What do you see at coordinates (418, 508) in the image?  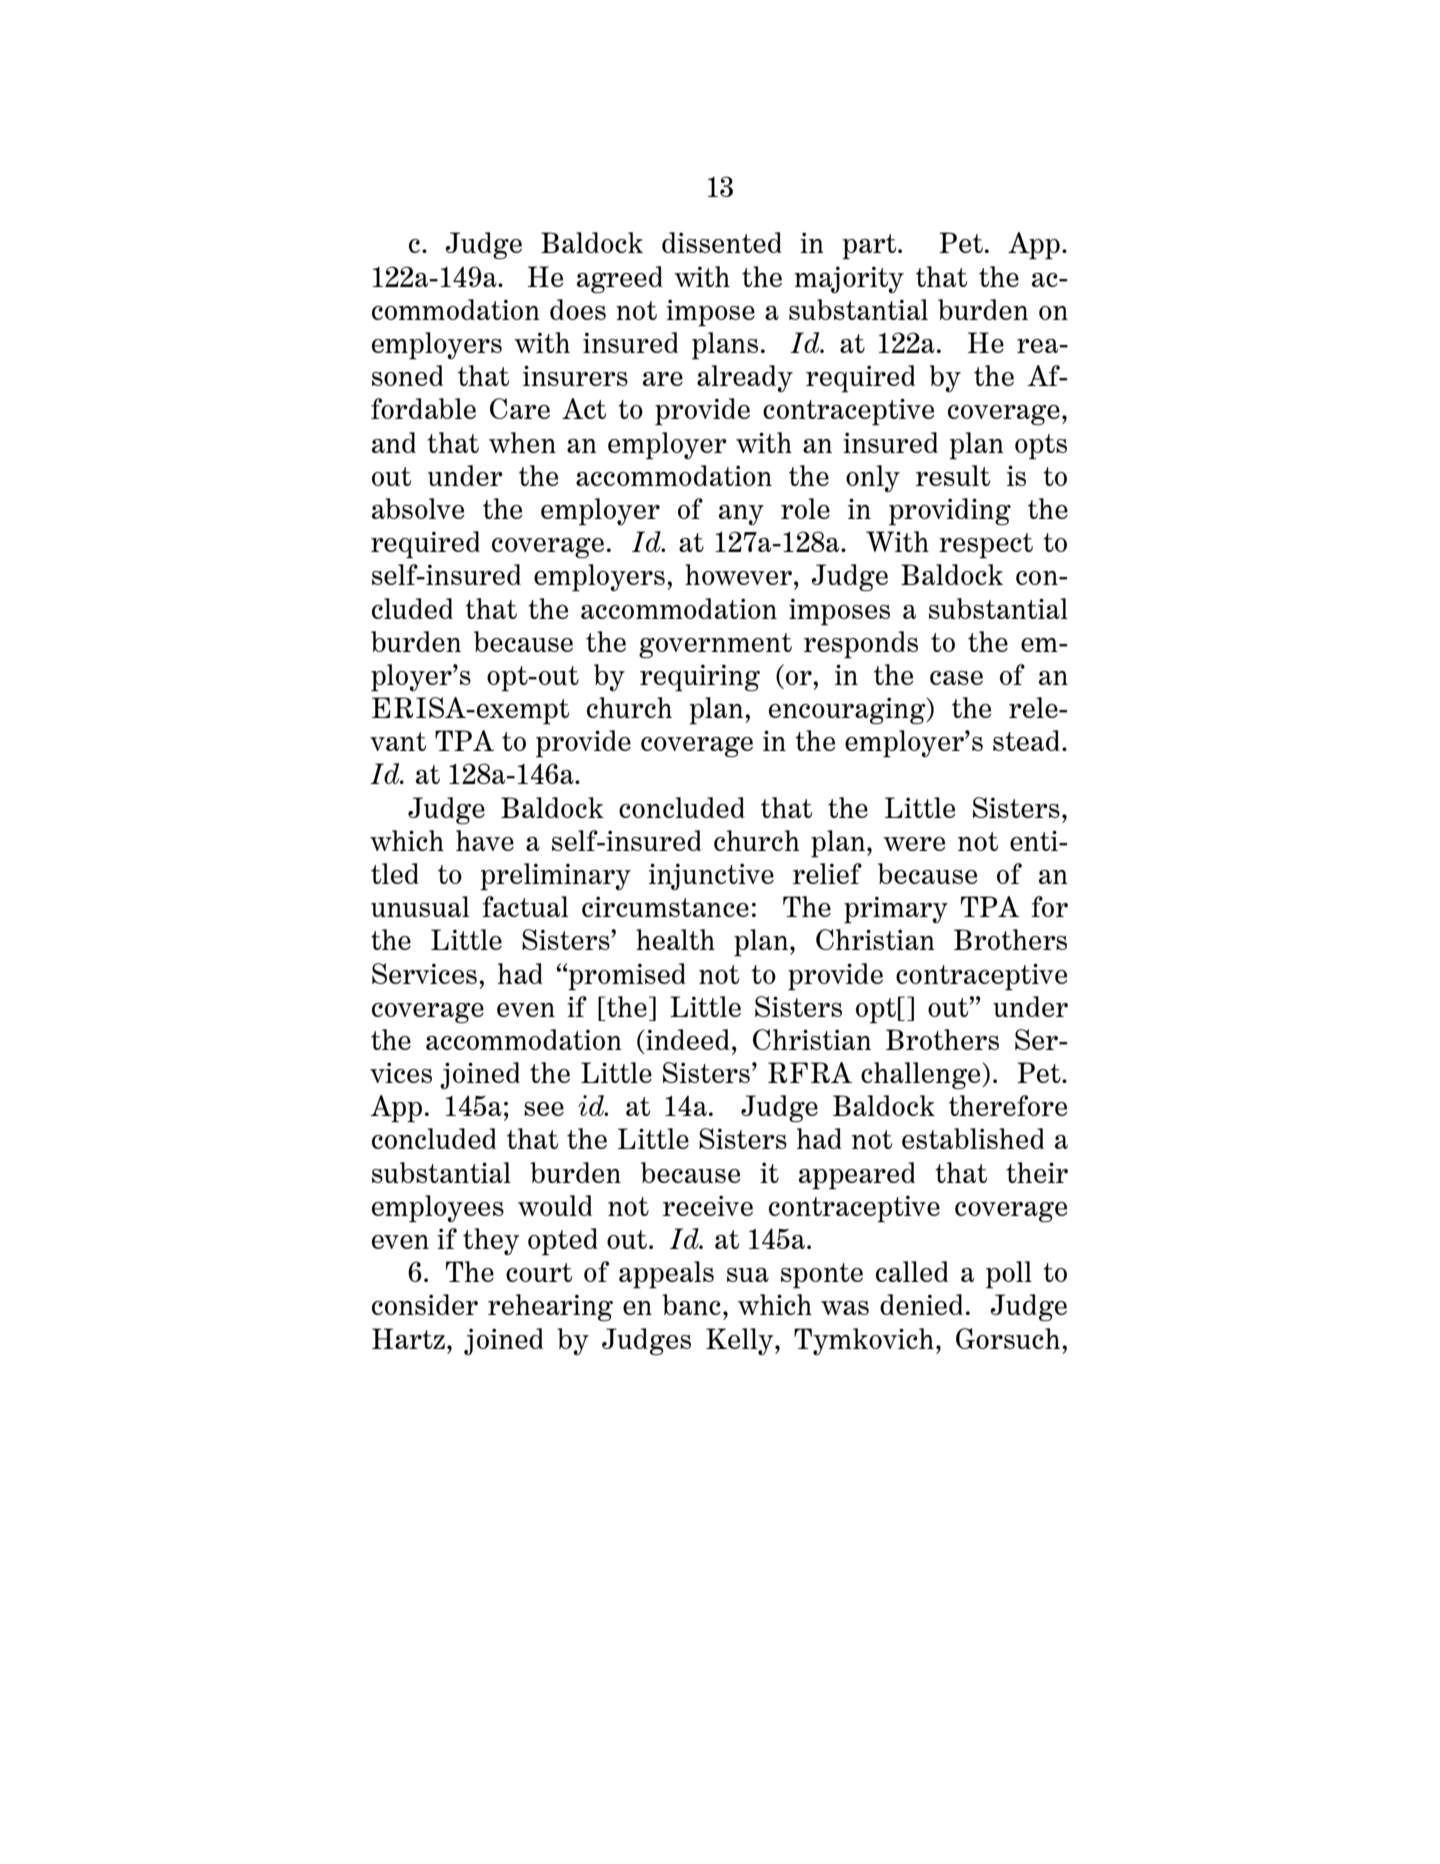 I see `absolve` at bounding box center [418, 508].
